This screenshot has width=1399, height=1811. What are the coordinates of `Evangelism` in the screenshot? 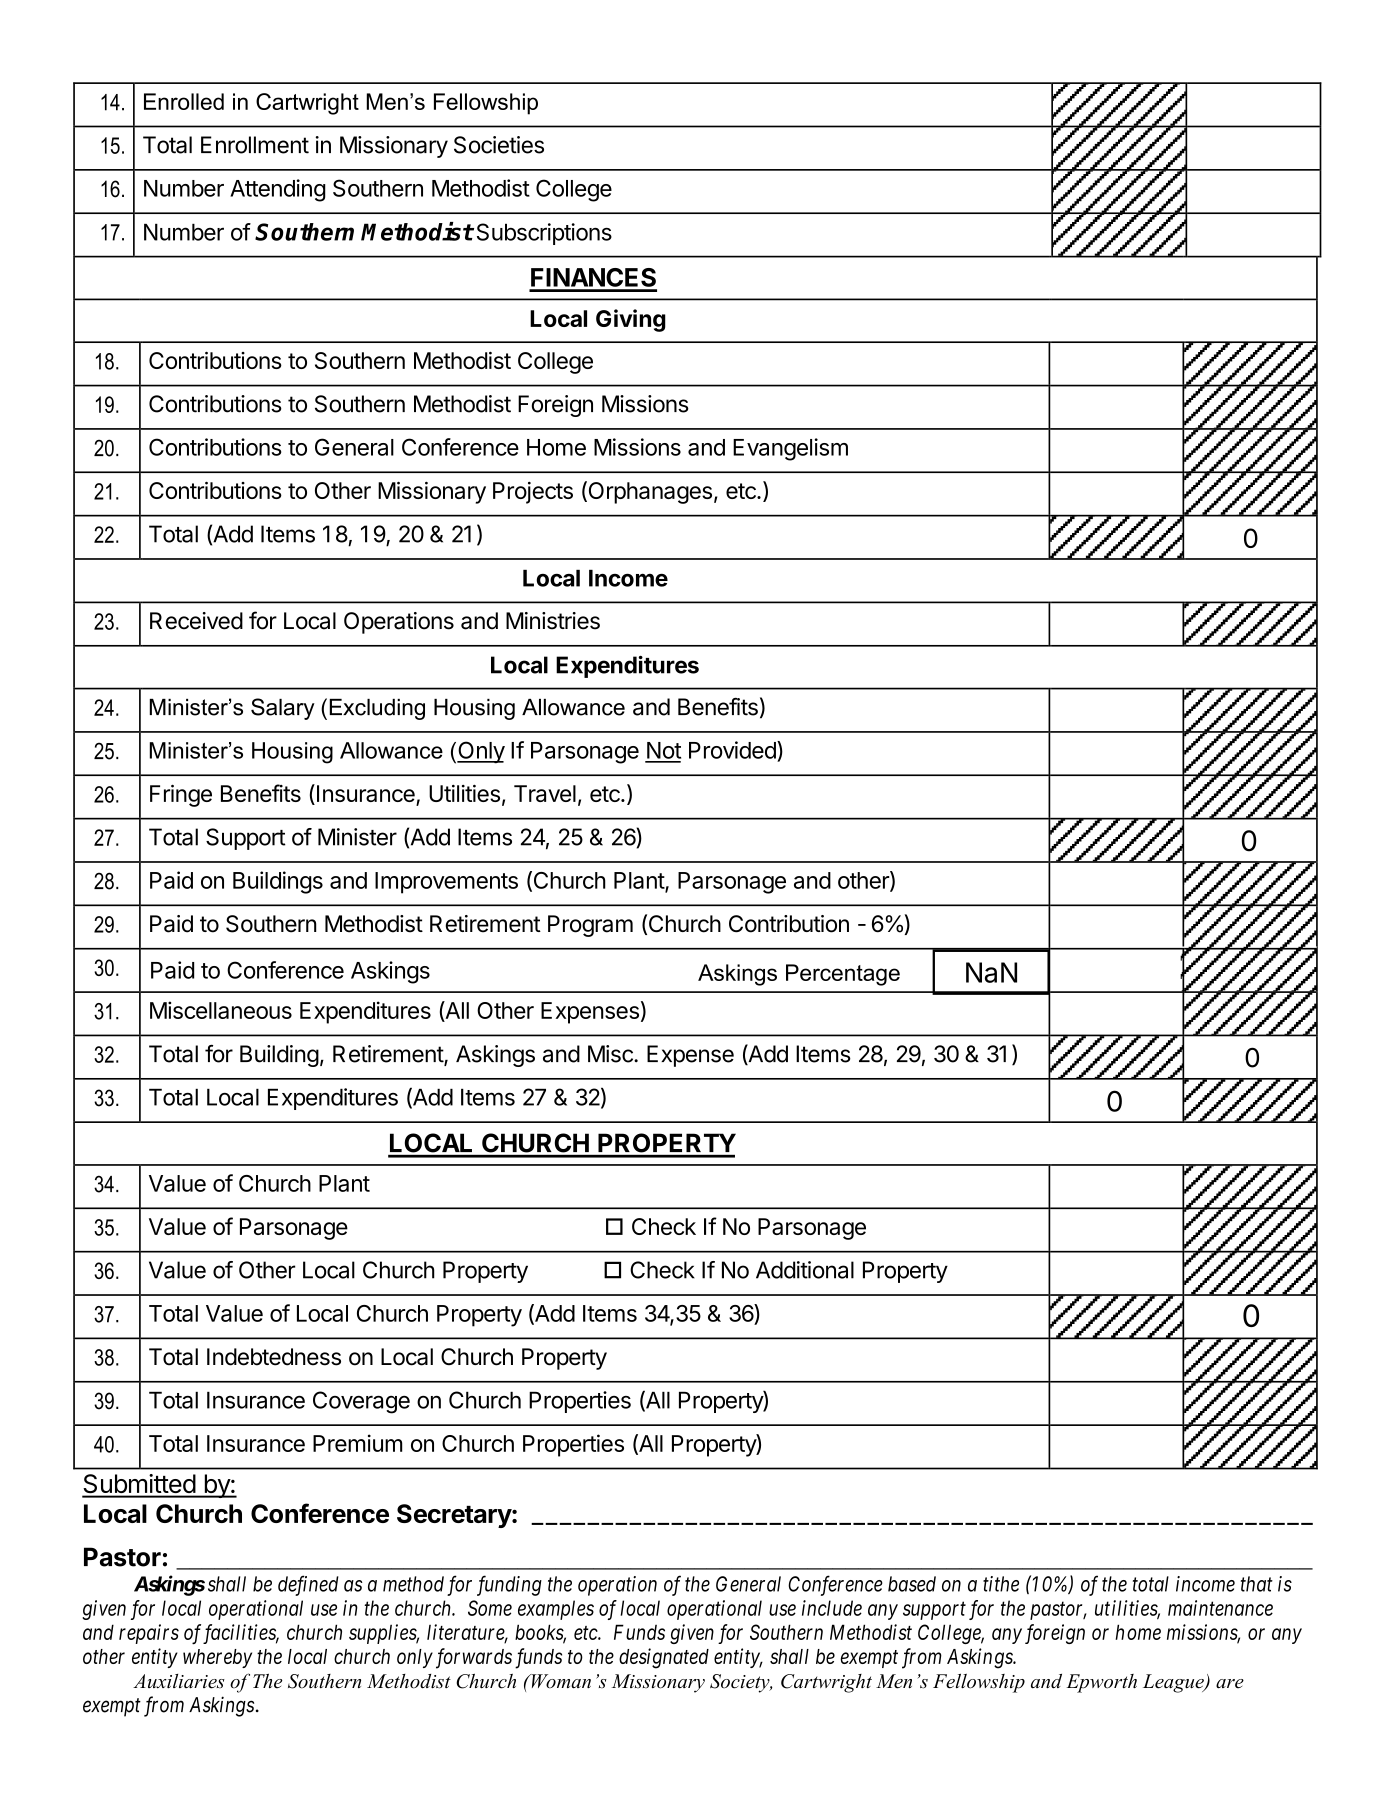 It's located at (790, 449).
